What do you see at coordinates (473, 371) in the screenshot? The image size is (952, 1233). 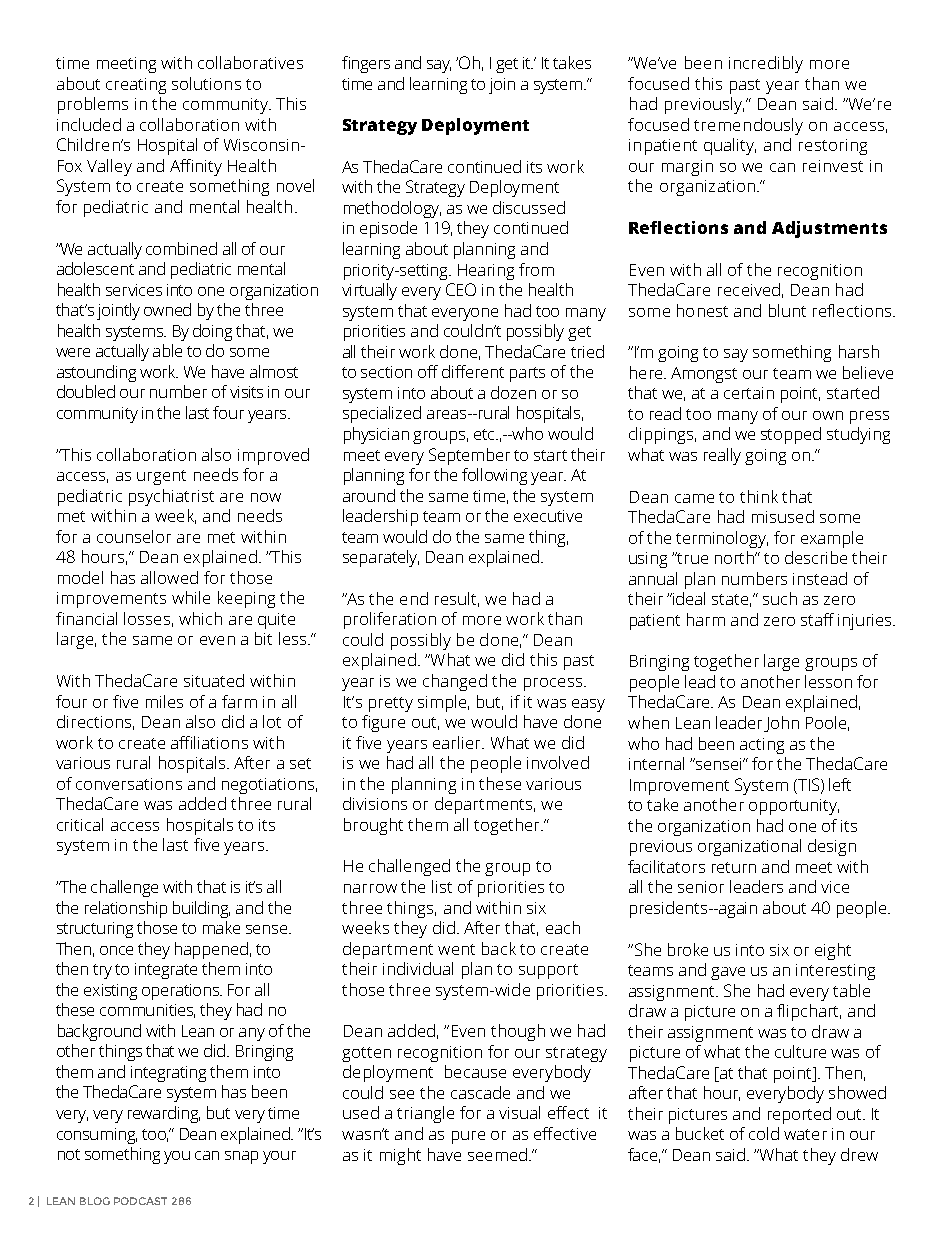 I see `different` at bounding box center [473, 371].
